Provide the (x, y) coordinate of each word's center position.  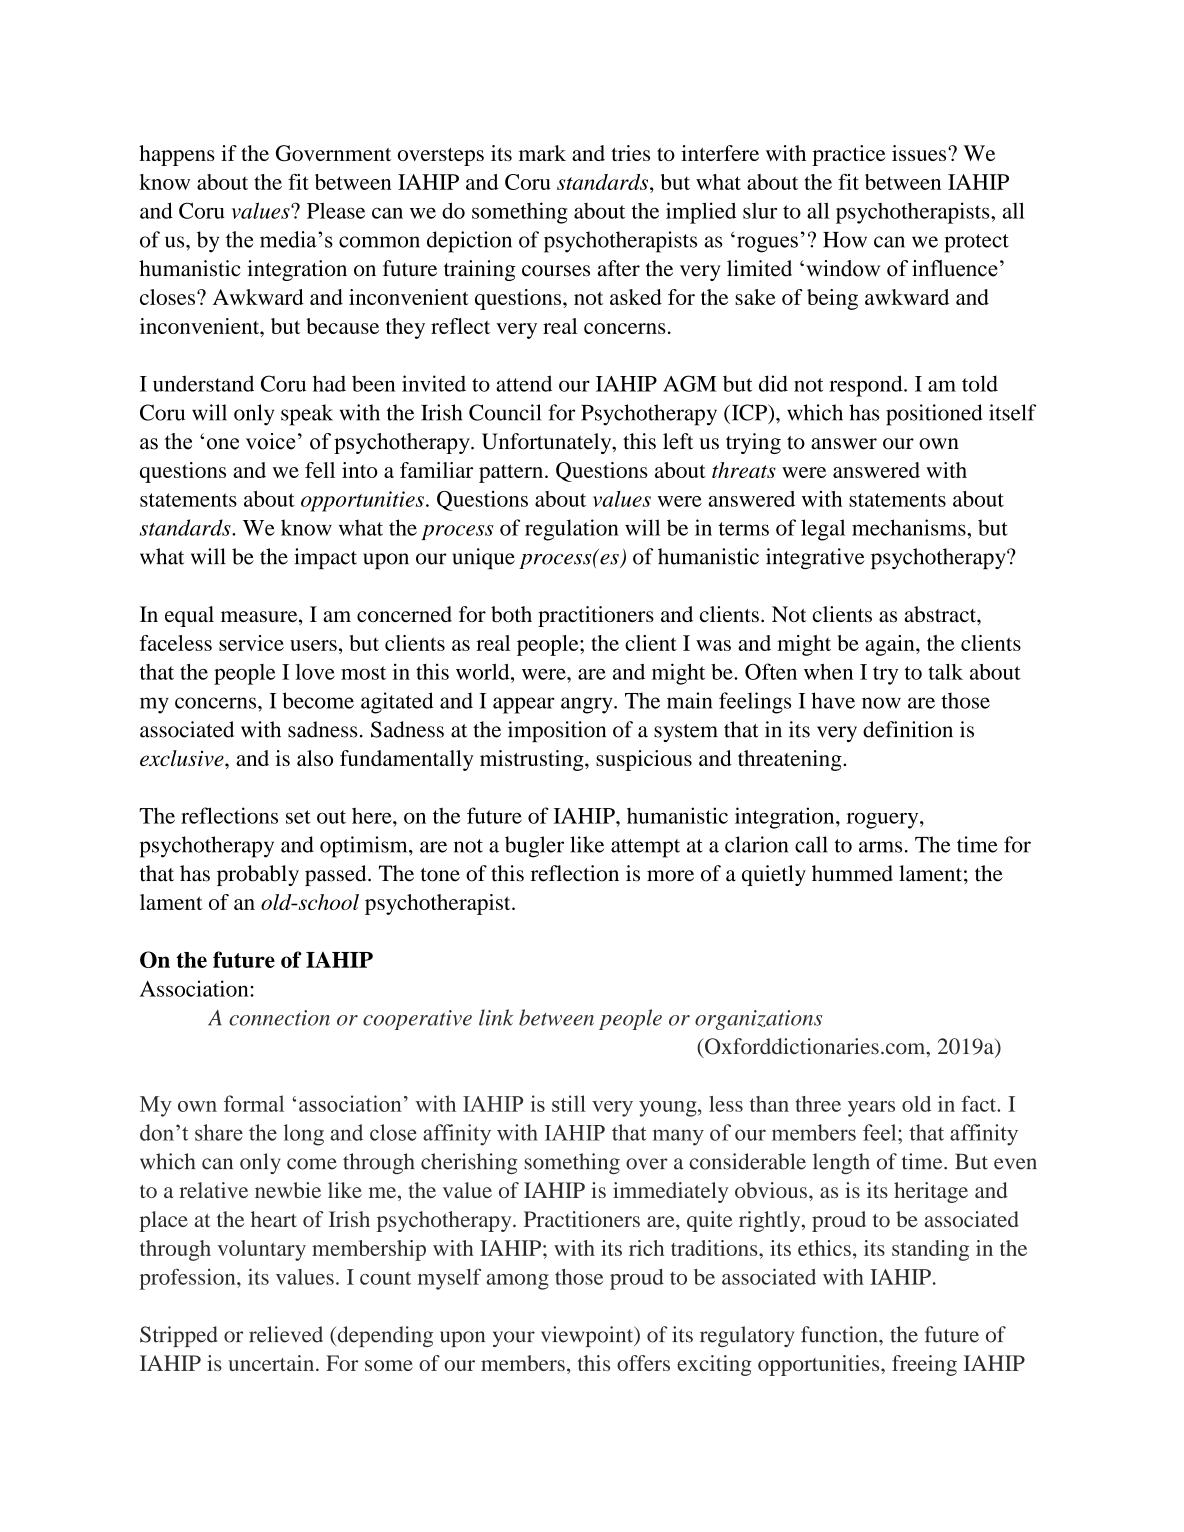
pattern (512, 473)
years (871, 1109)
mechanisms (910, 527)
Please (336, 210)
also (315, 758)
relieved (286, 1334)
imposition (557, 731)
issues (920, 153)
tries (630, 153)
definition (908, 729)
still (569, 1103)
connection (279, 1018)
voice (270, 441)
